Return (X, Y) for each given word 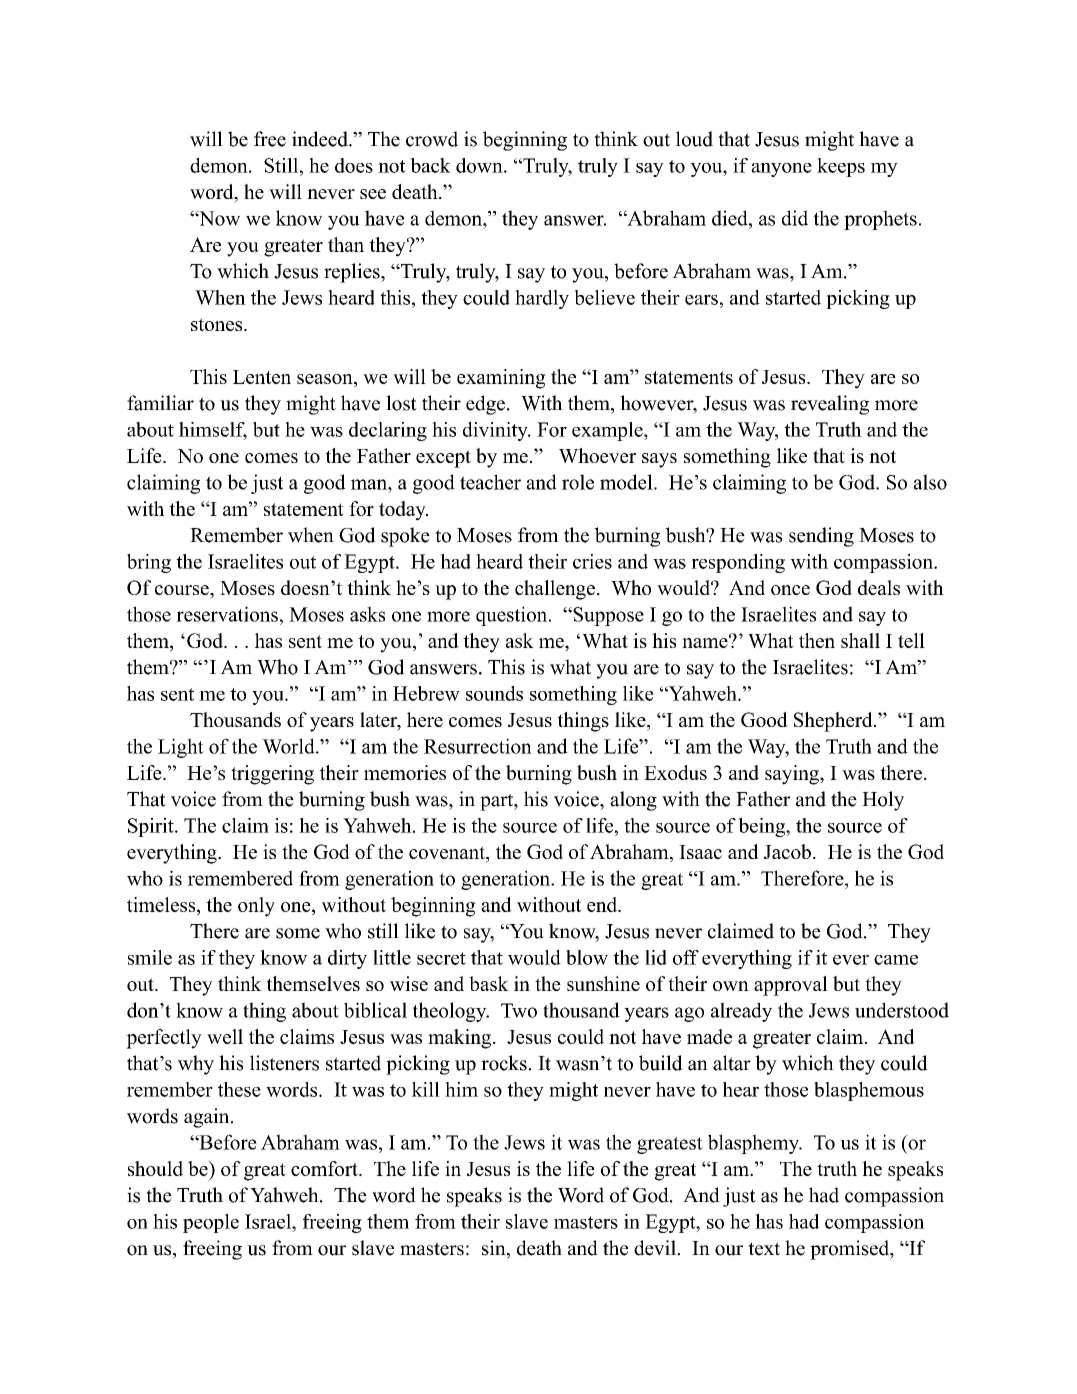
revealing (830, 405)
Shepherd (834, 722)
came (896, 960)
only (256, 907)
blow (587, 957)
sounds (494, 693)
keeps (841, 167)
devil (656, 1248)
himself (213, 430)
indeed (321, 139)
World (289, 746)
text (764, 1249)
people (211, 1223)
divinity (496, 431)
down (480, 165)
